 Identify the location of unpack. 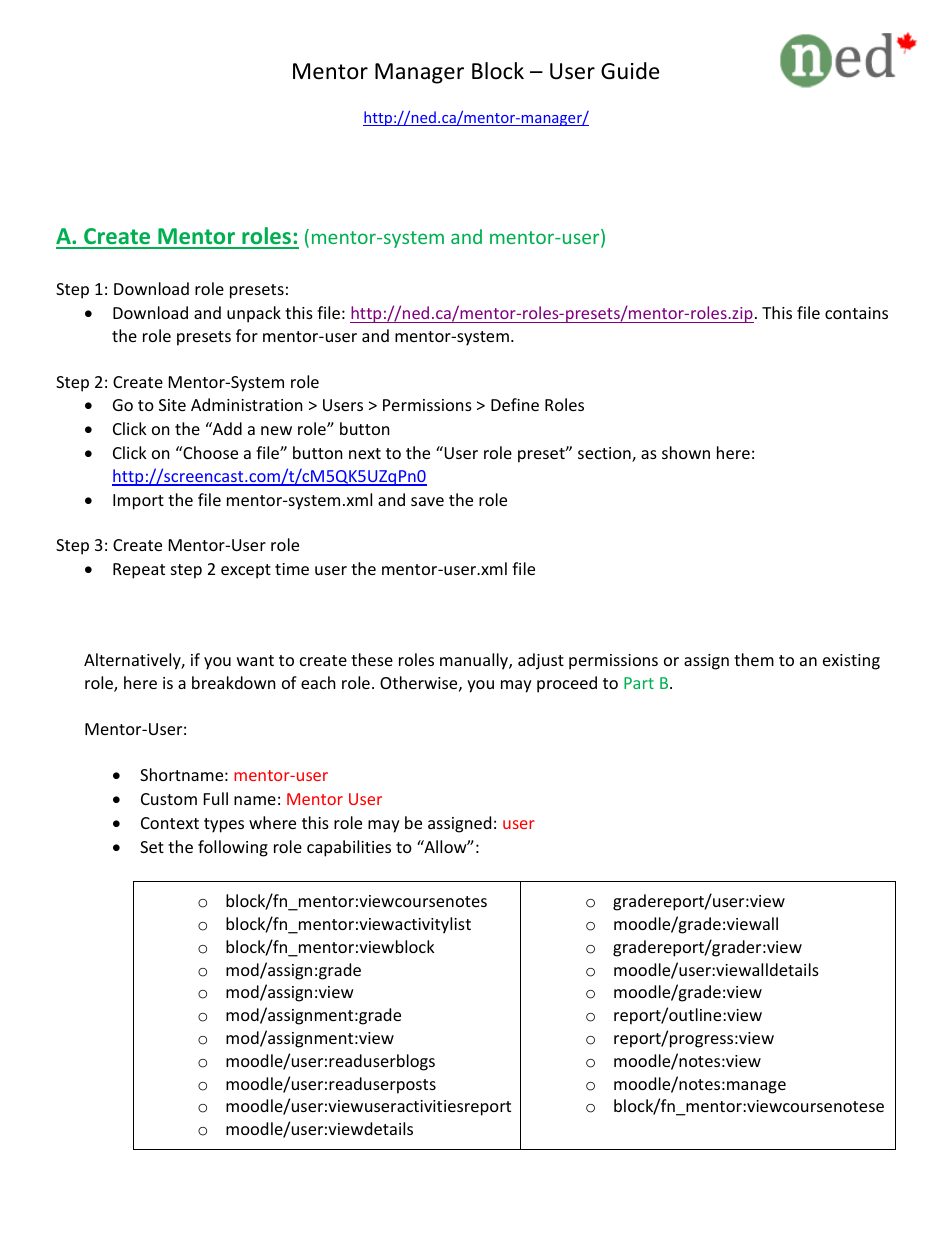
(254, 314).
